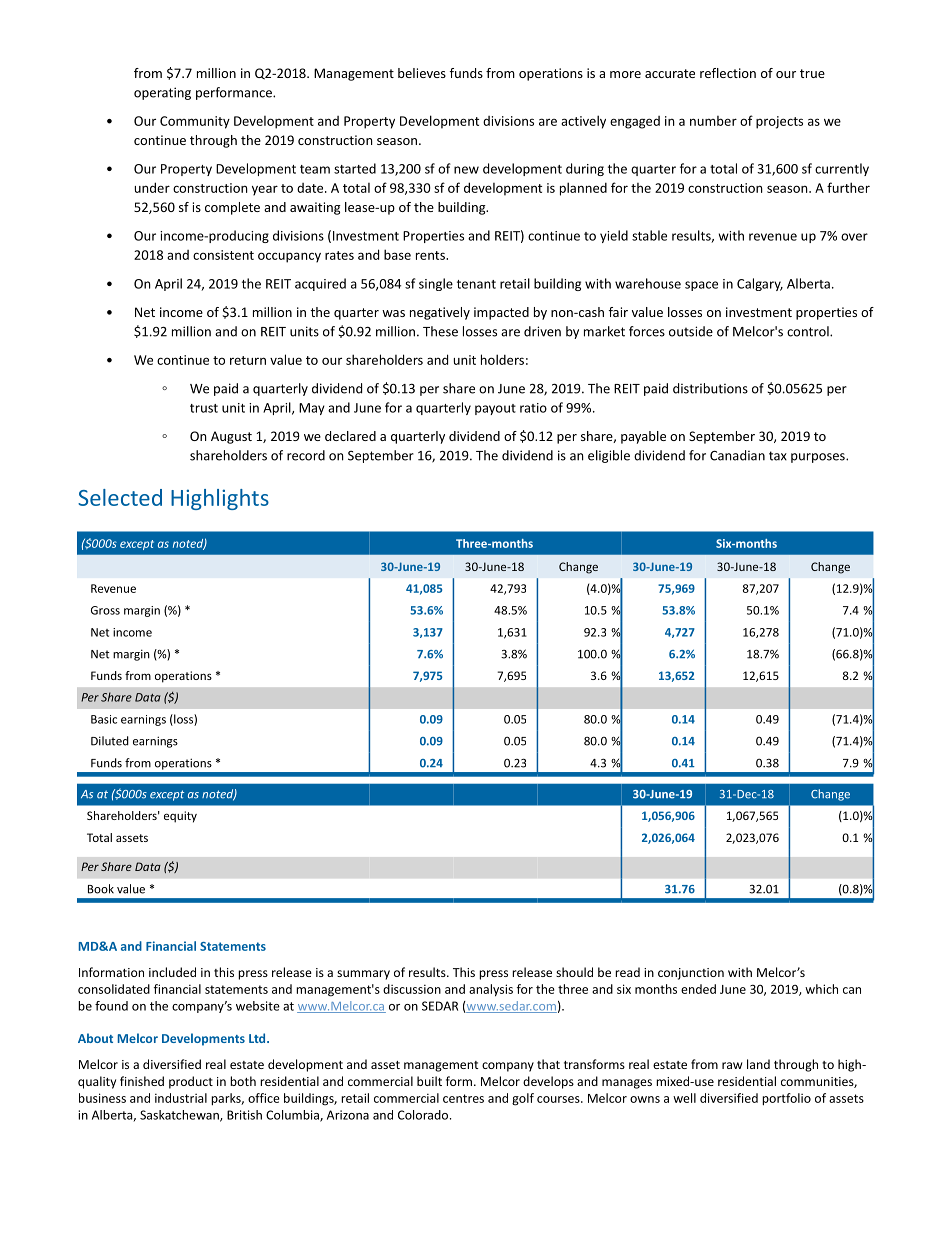 This page has width=952, height=1233. I want to click on believes, so click(422, 73).
